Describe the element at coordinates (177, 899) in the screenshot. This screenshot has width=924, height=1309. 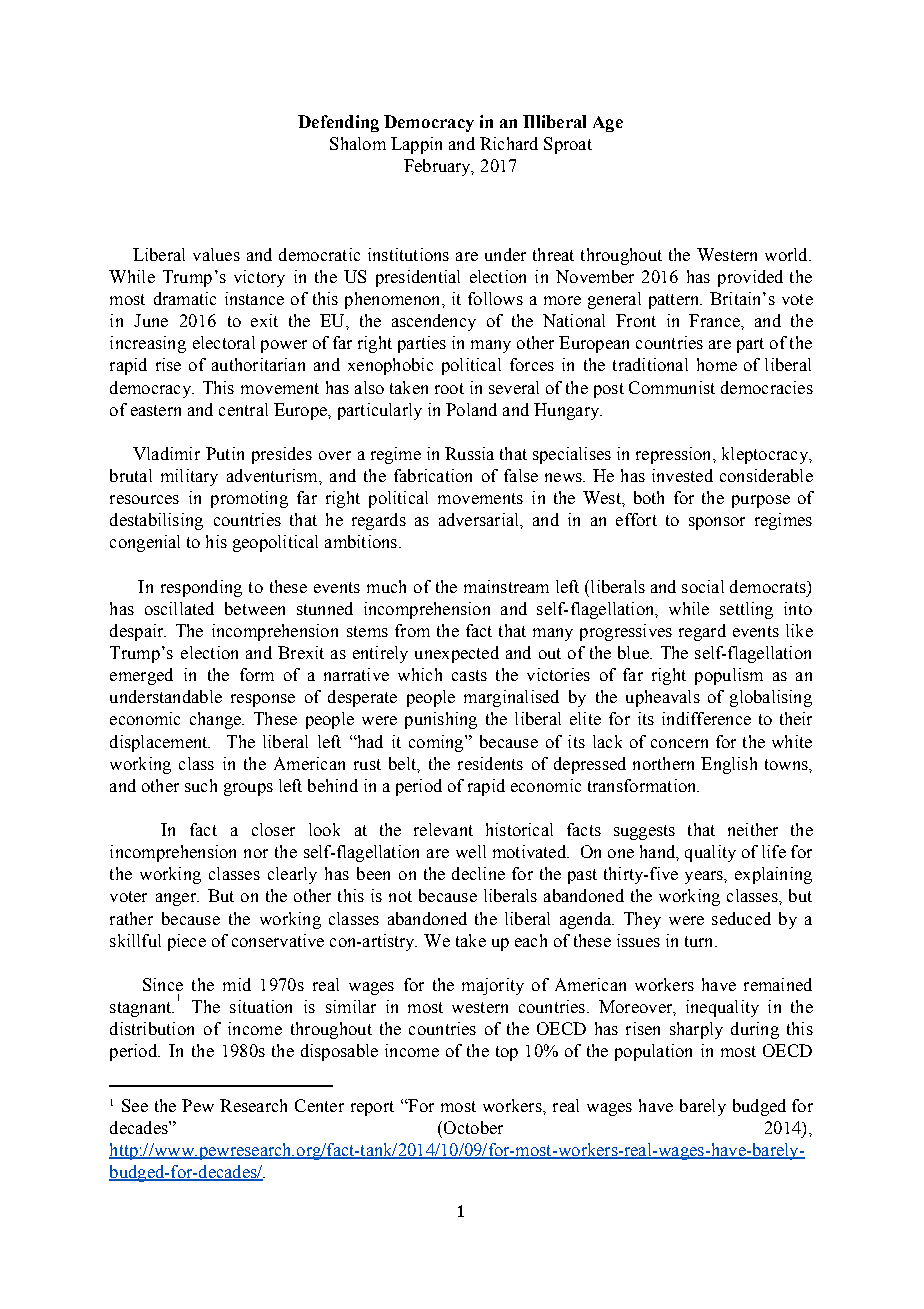
I see `anger` at that location.
